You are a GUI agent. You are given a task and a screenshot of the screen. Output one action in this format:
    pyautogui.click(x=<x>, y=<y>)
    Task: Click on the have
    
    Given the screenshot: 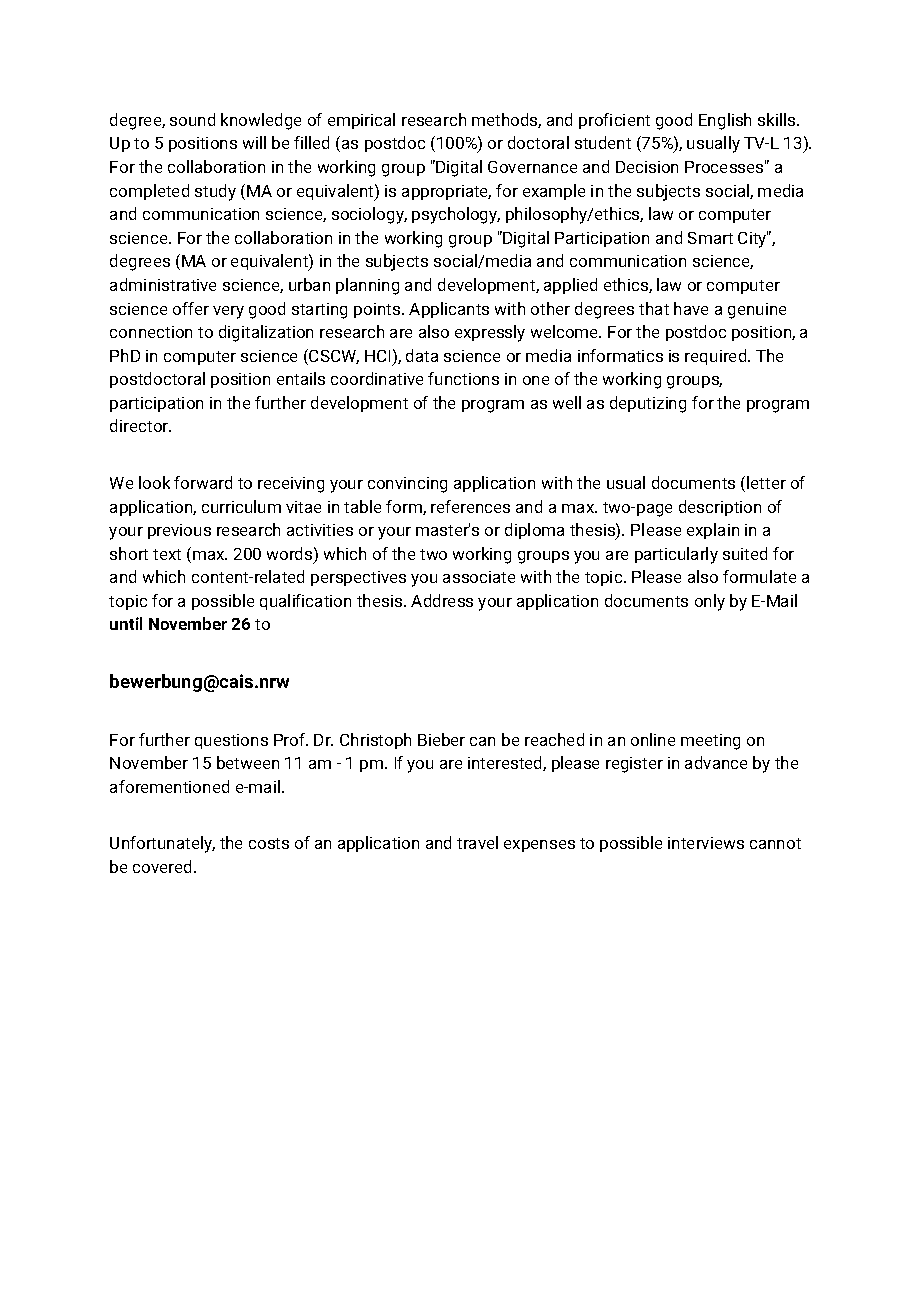 What is the action you would take?
    pyautogui.click(x=691, y=308)
